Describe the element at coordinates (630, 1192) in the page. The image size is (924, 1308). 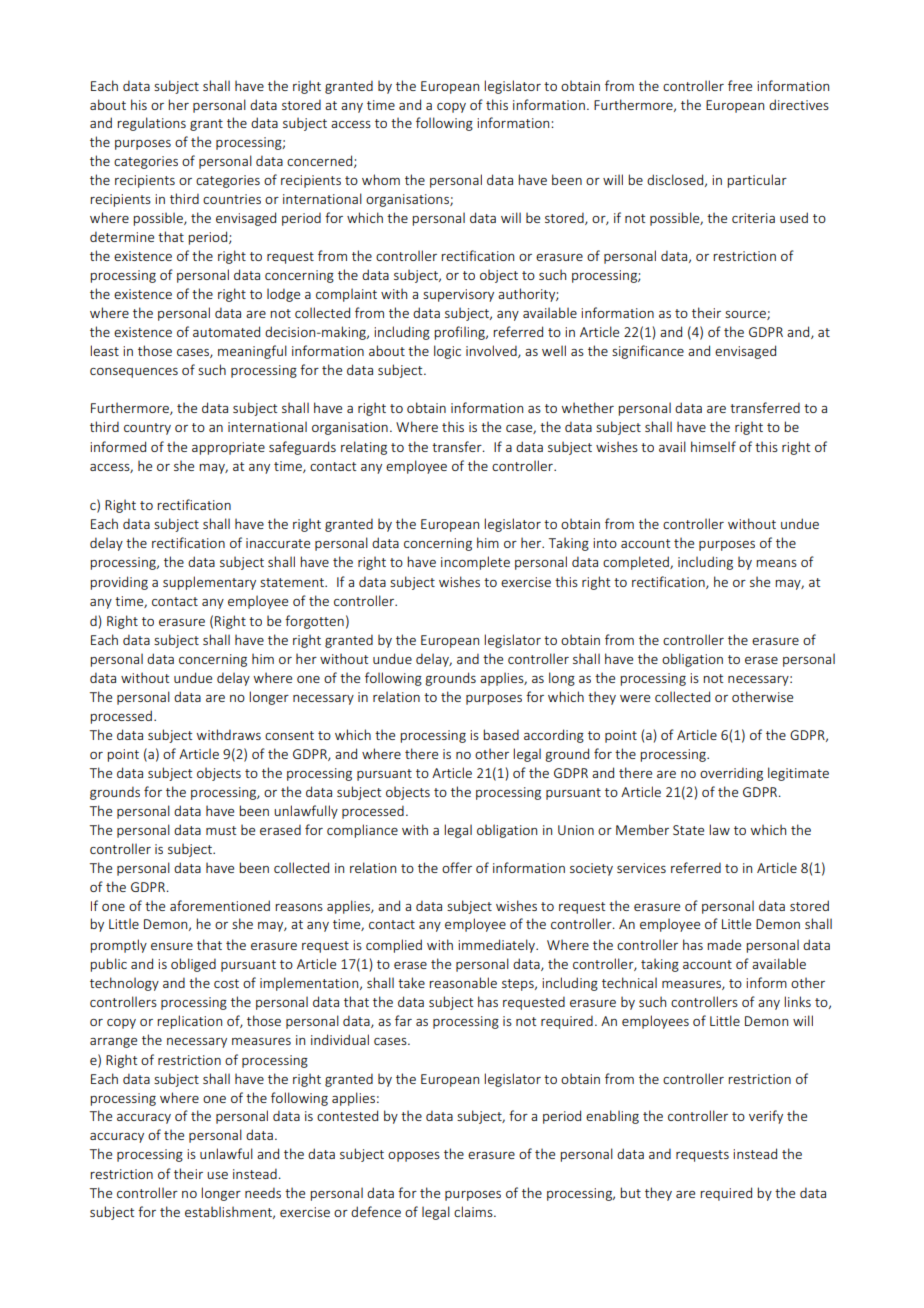
I see `but` at that location.
